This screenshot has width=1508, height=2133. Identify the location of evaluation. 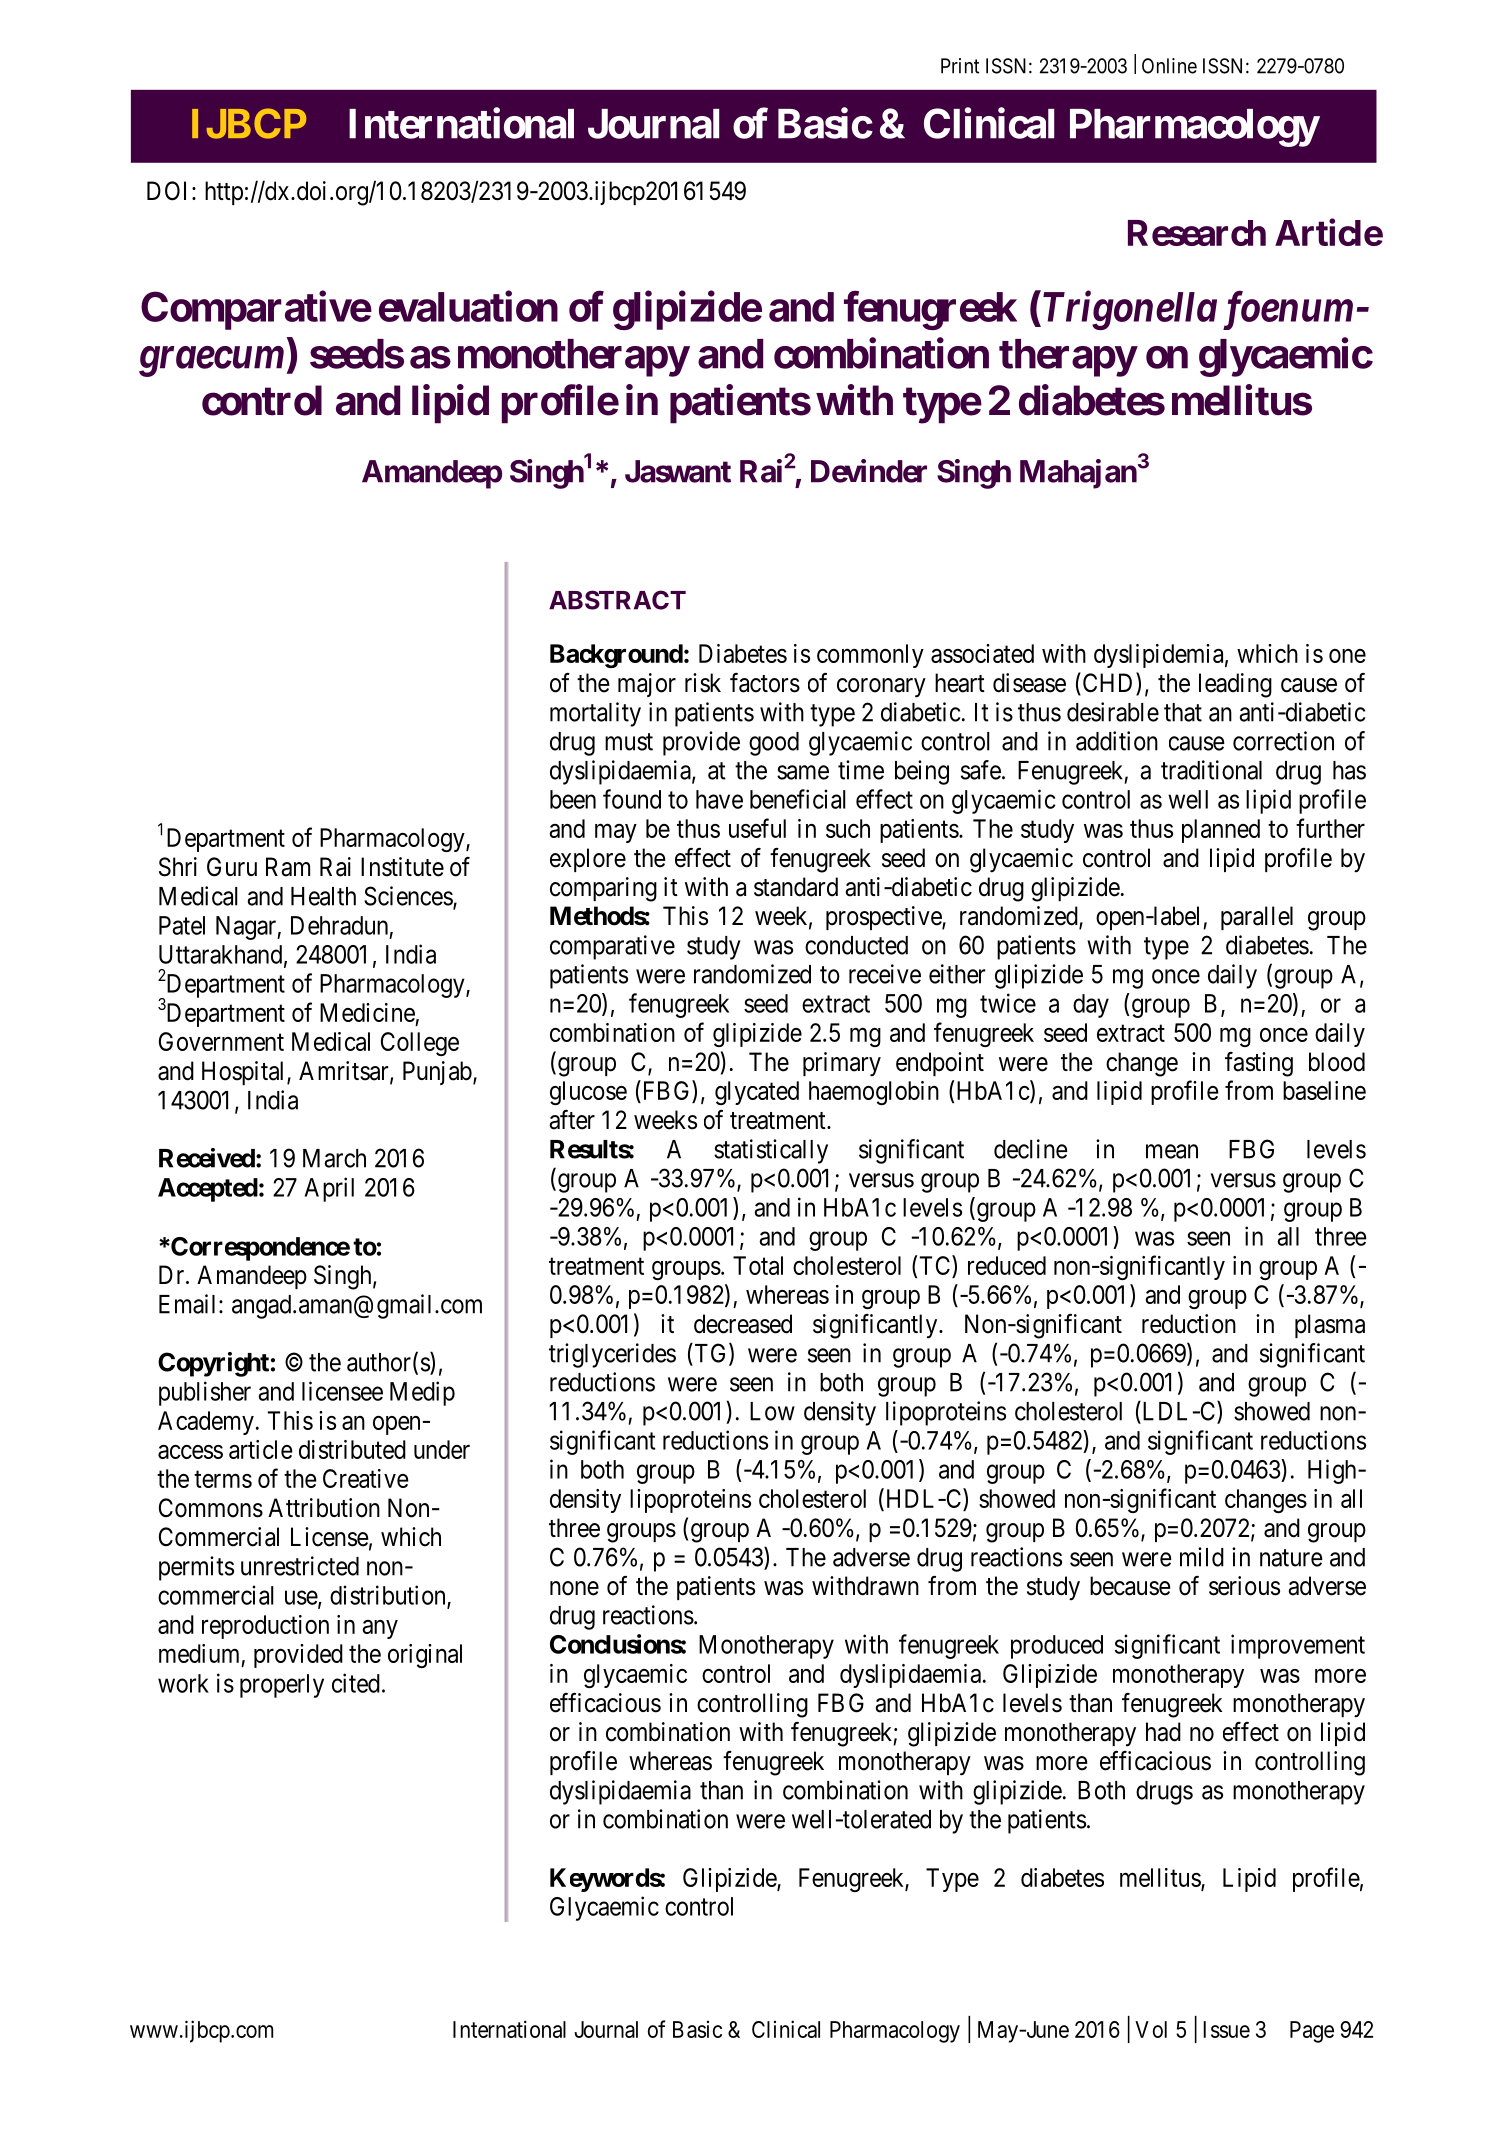
(468, 306).
